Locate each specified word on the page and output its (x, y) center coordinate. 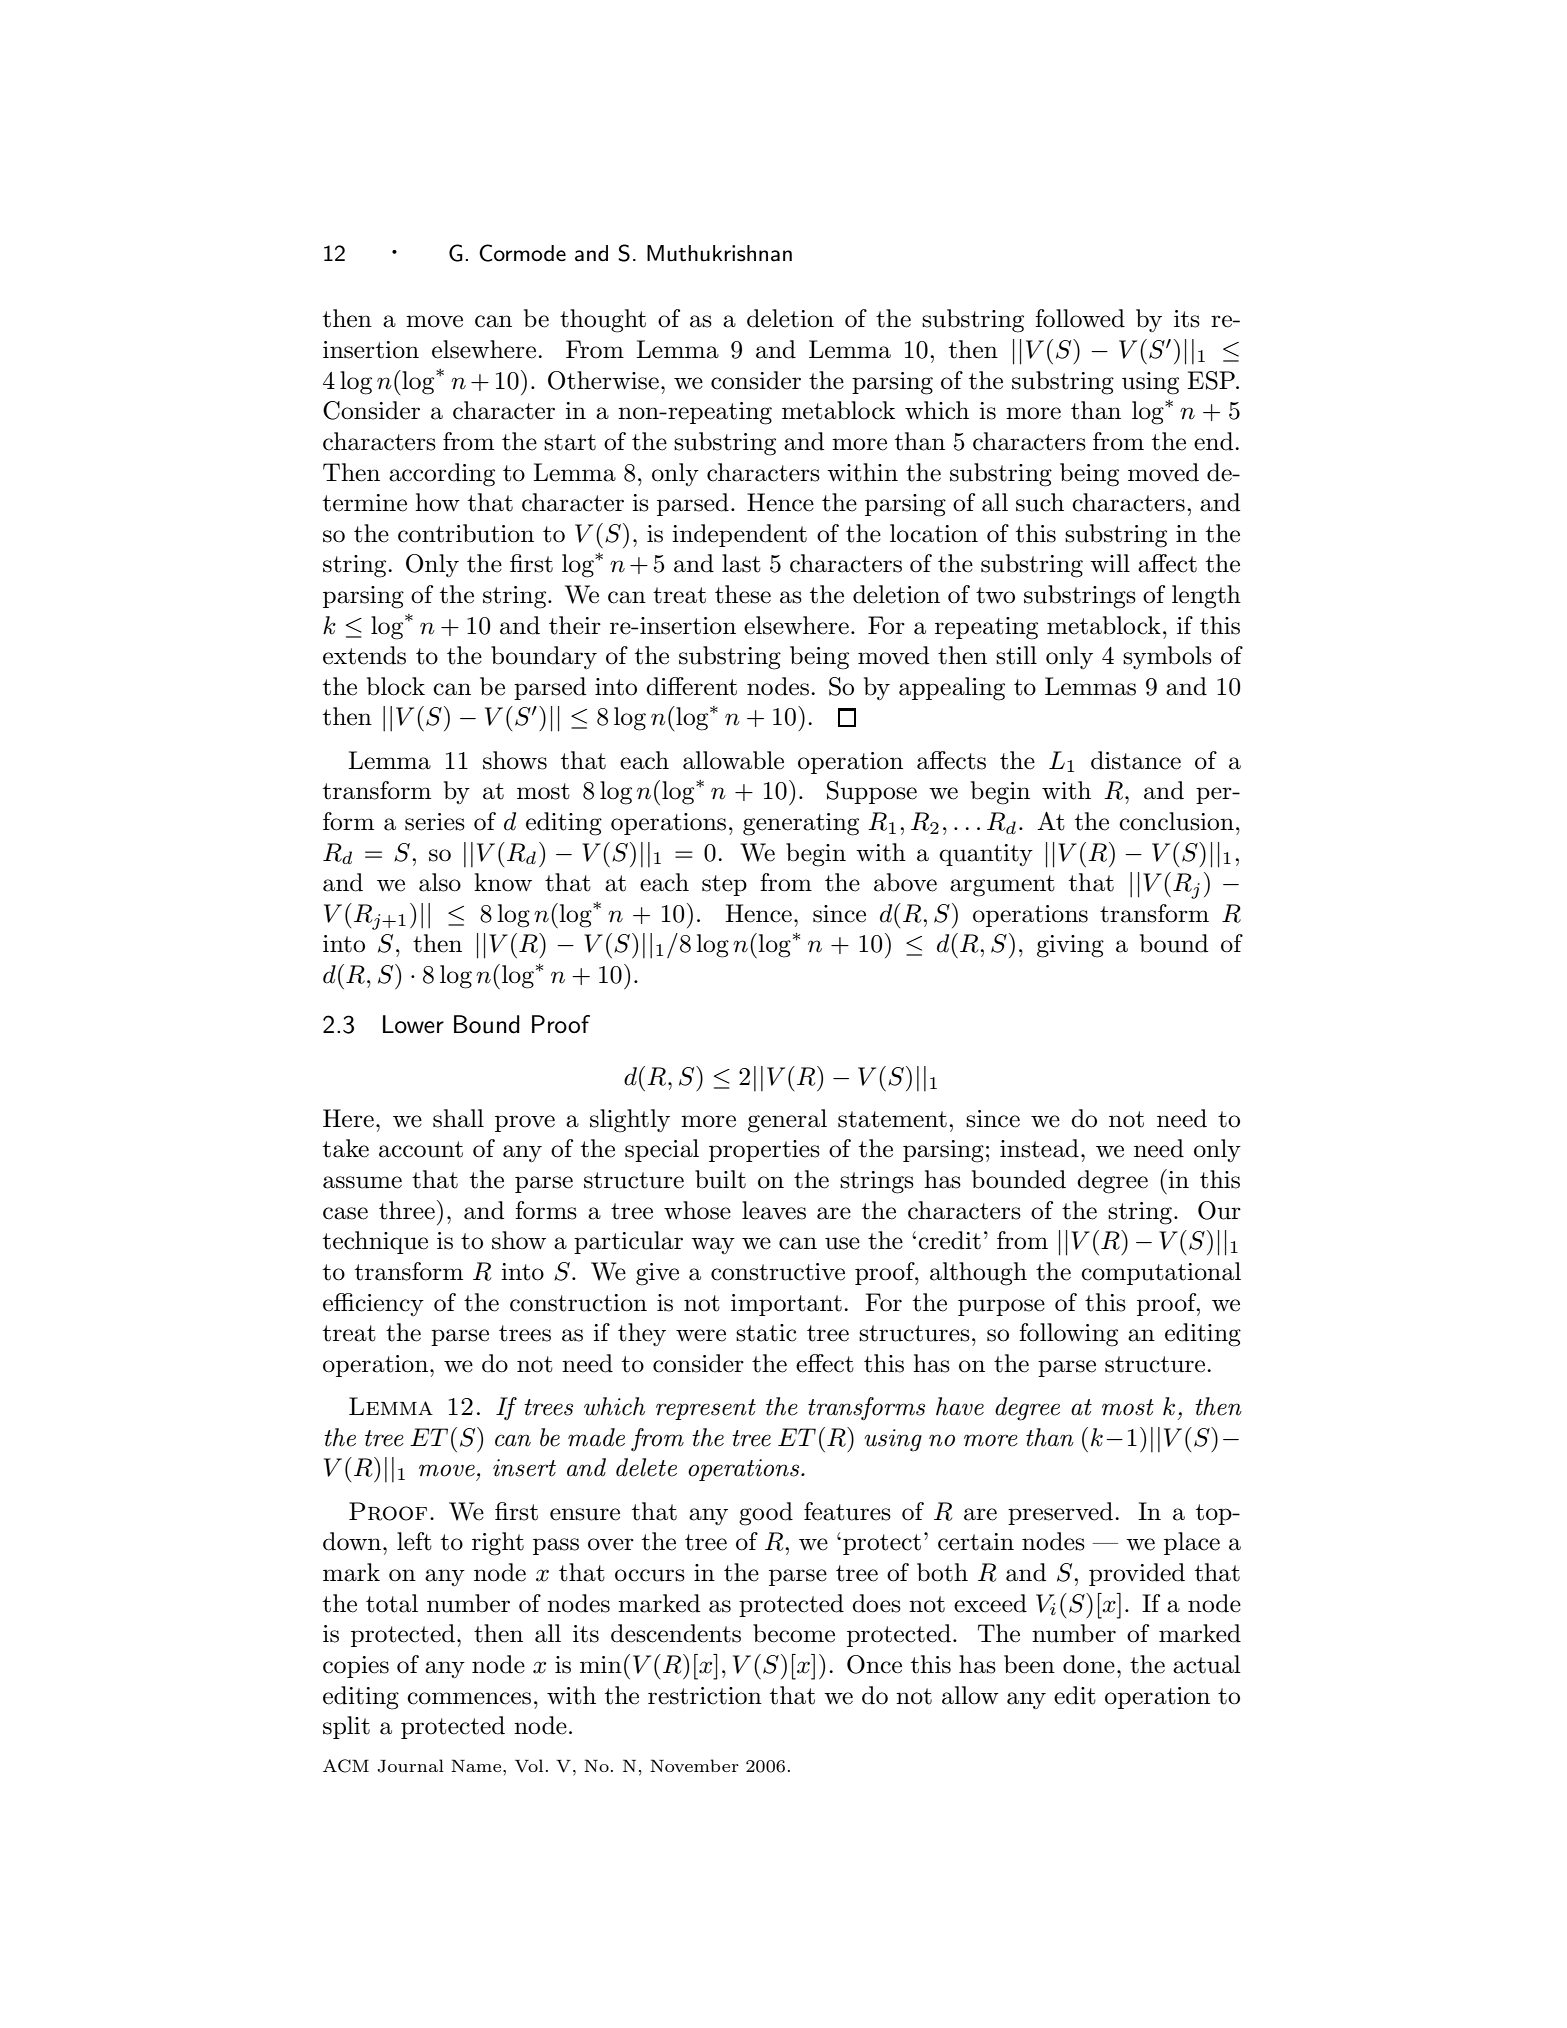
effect (825, 1363)
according (442, 475)
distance (1136, 760)
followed (1080, 318)
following (1068, 1335)
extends (364, 655)
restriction (705, 1696)
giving (1070, 946)
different (691, 686)
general (787, 1121)
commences (469, 1698)
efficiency (373, 1304)
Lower (413, 1024)
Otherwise (603, 380)
